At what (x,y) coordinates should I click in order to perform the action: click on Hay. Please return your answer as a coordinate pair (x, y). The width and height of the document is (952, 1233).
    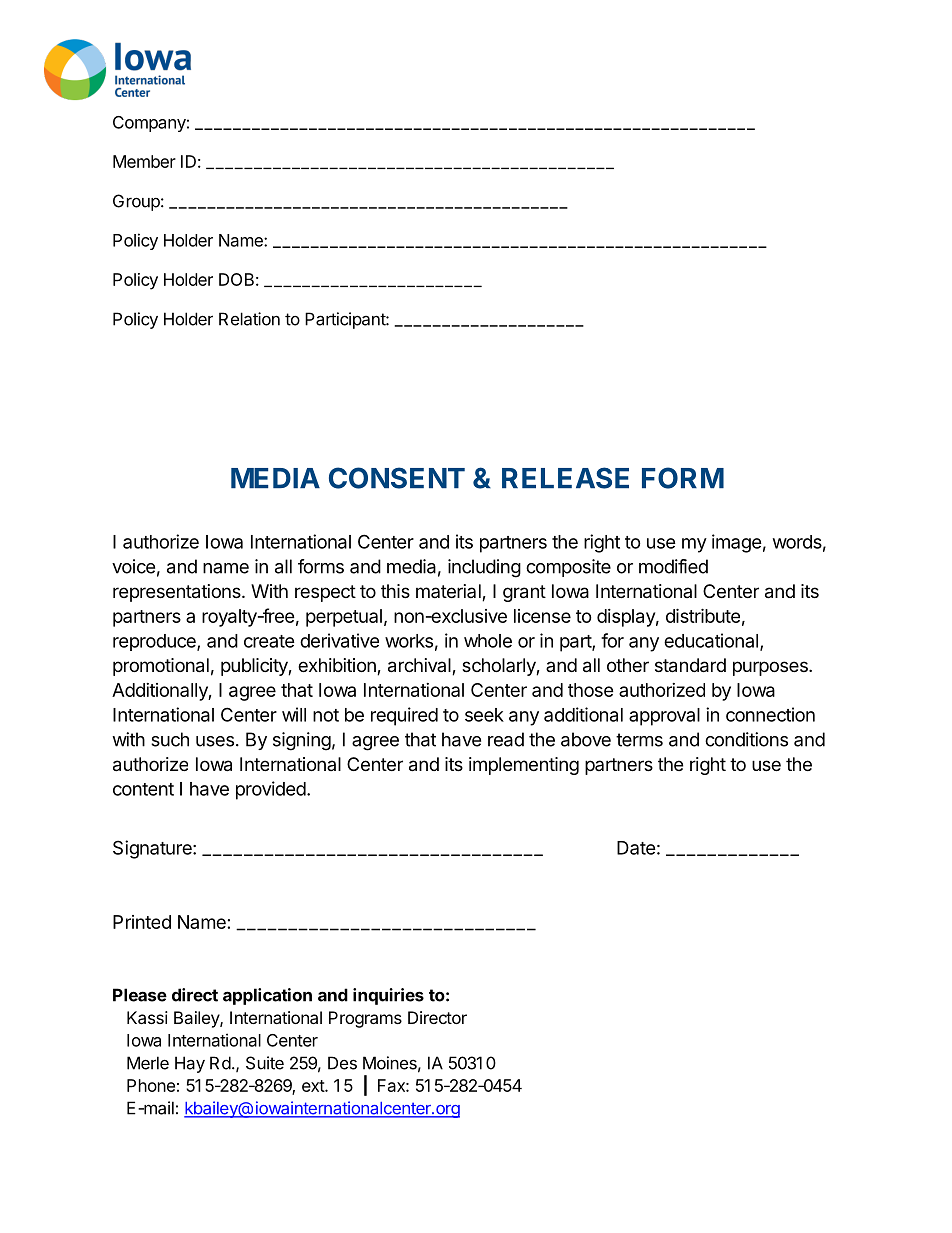
    Looking at the image, I should click on (190, 1064).
